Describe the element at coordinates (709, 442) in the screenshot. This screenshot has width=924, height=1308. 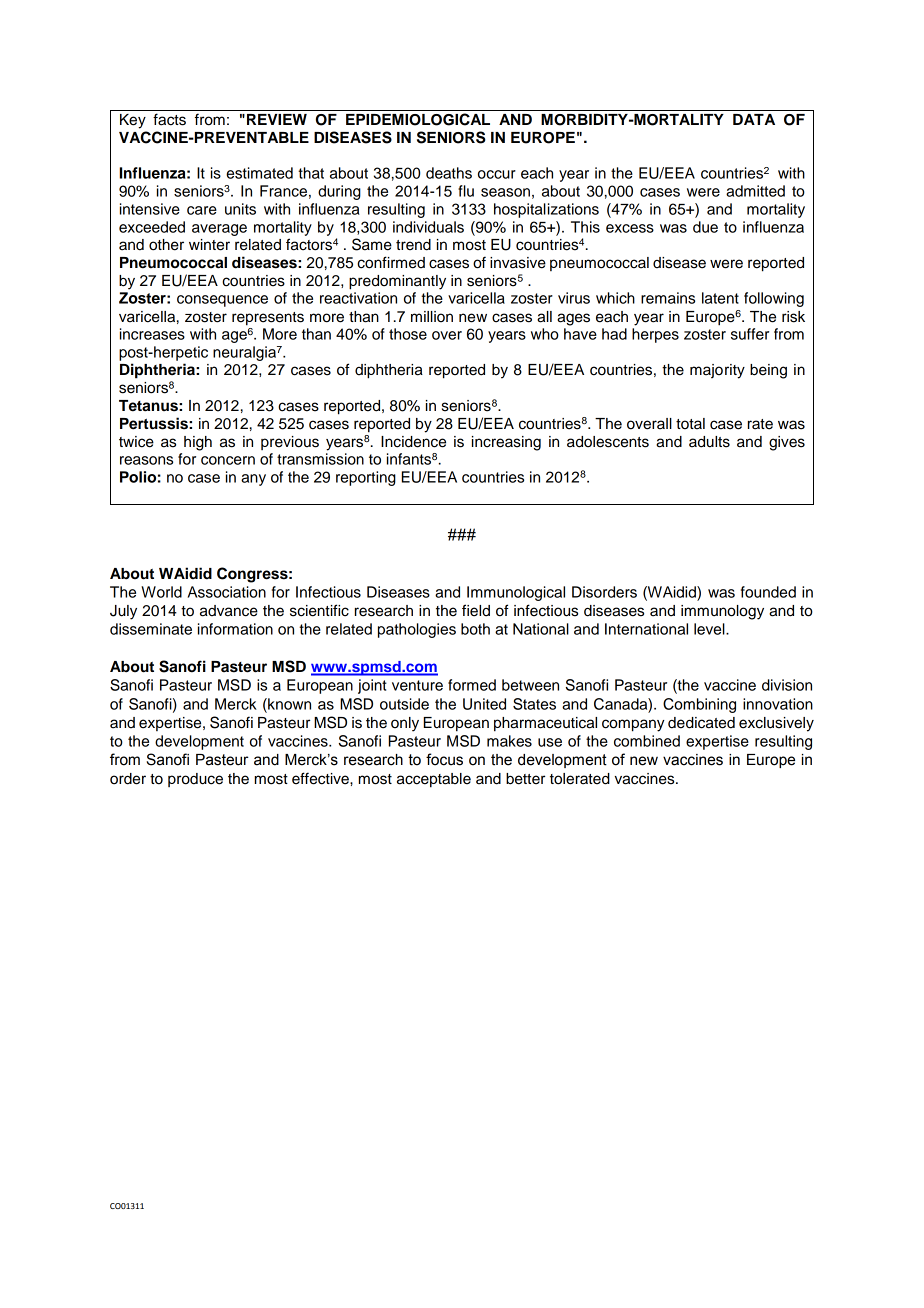
I see `adults` at that location.
